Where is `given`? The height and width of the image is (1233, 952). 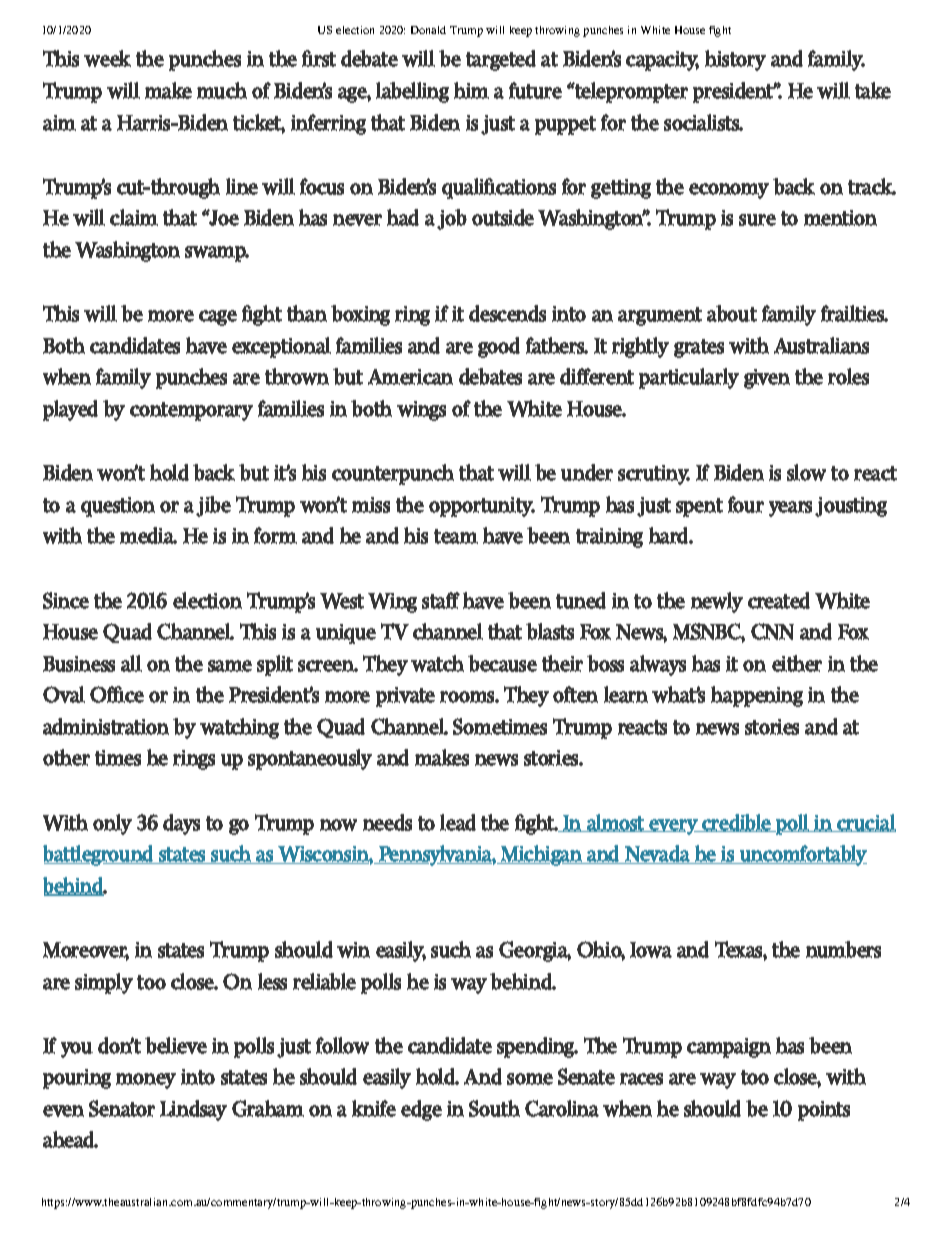 given is located at coordinates (767, 379).
